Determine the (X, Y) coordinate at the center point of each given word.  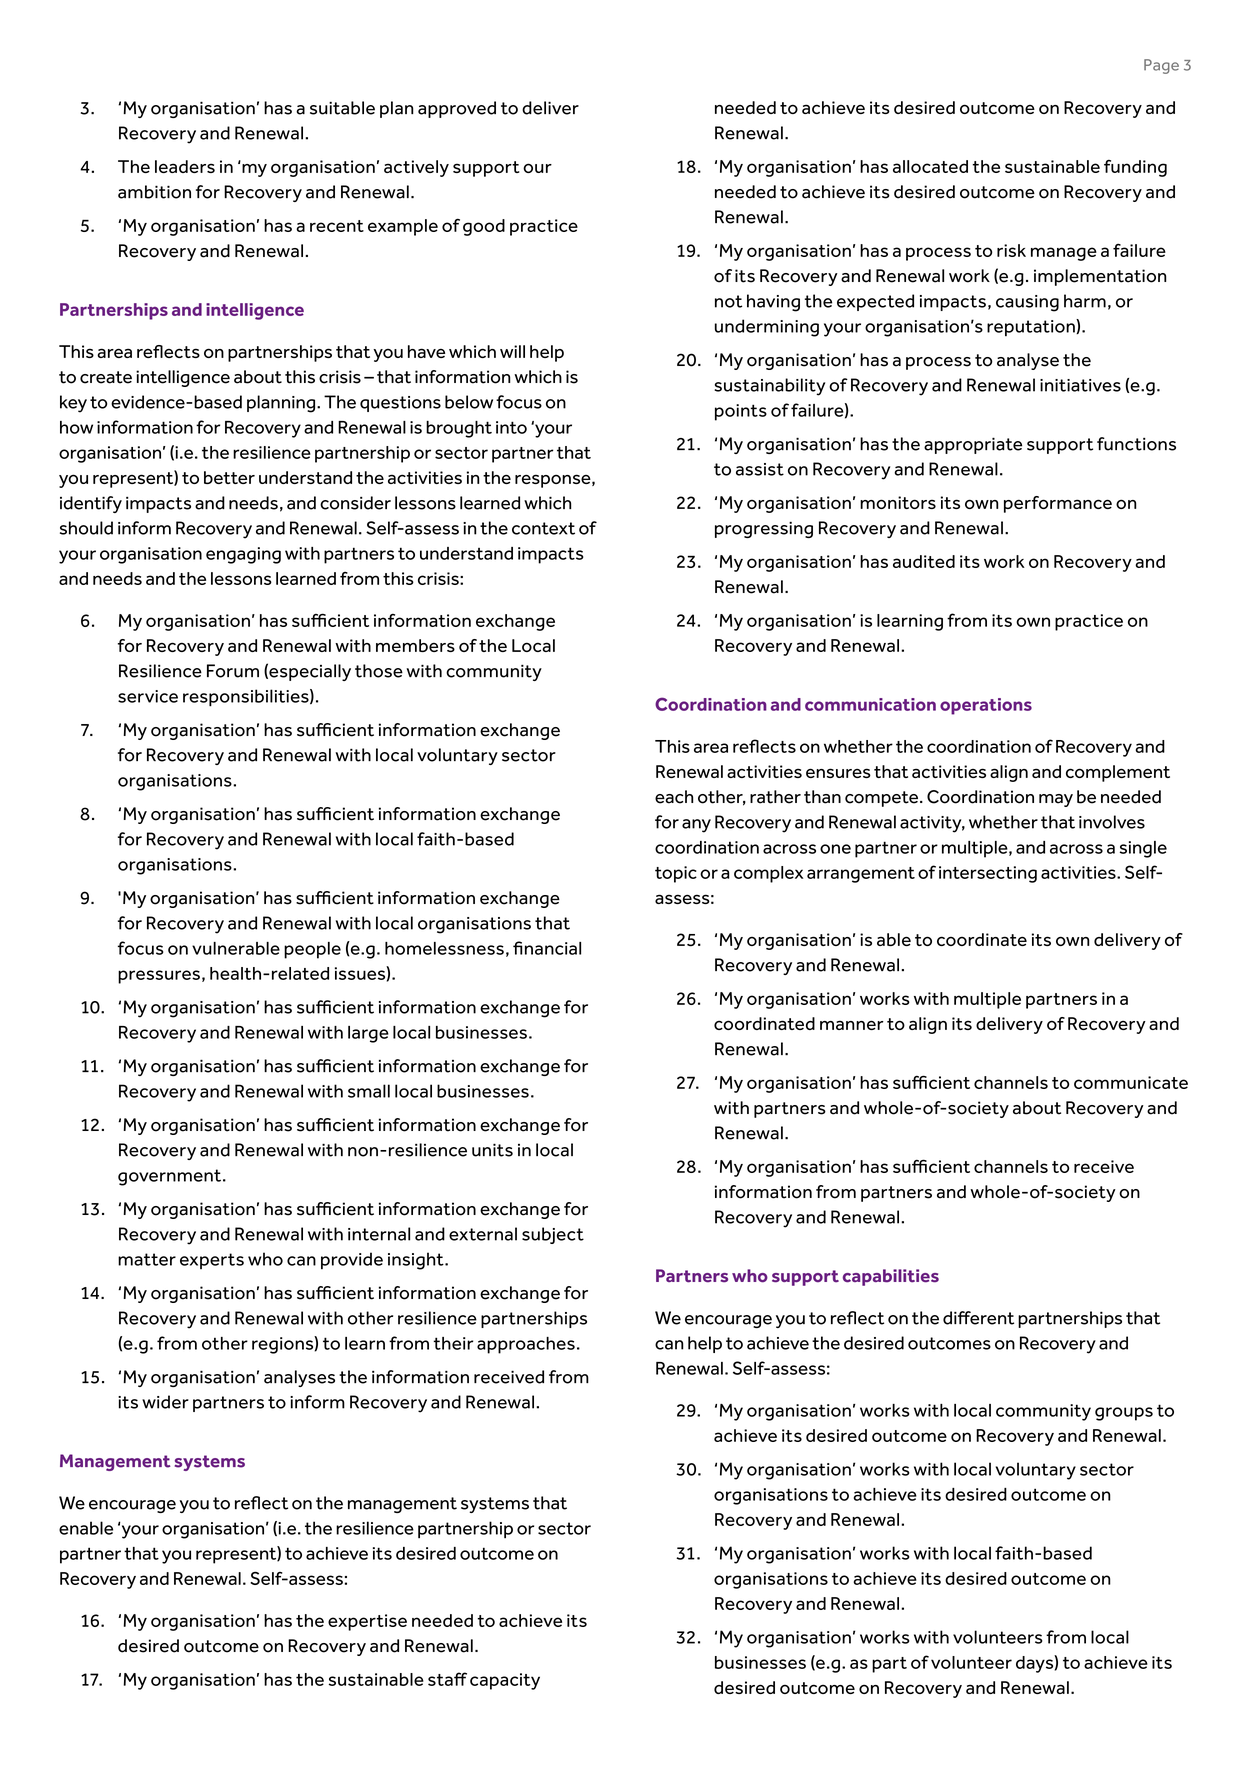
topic (676, 874)
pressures (159, 977)
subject (553, 1235)
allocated (930, 166)
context (543, 528)
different (978, 1318)
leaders (185, 166)
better (229, 477)
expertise (367, 1622)
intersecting (988, 874)
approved (457, 109)
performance (1058, 504)
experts (212, 1261)
